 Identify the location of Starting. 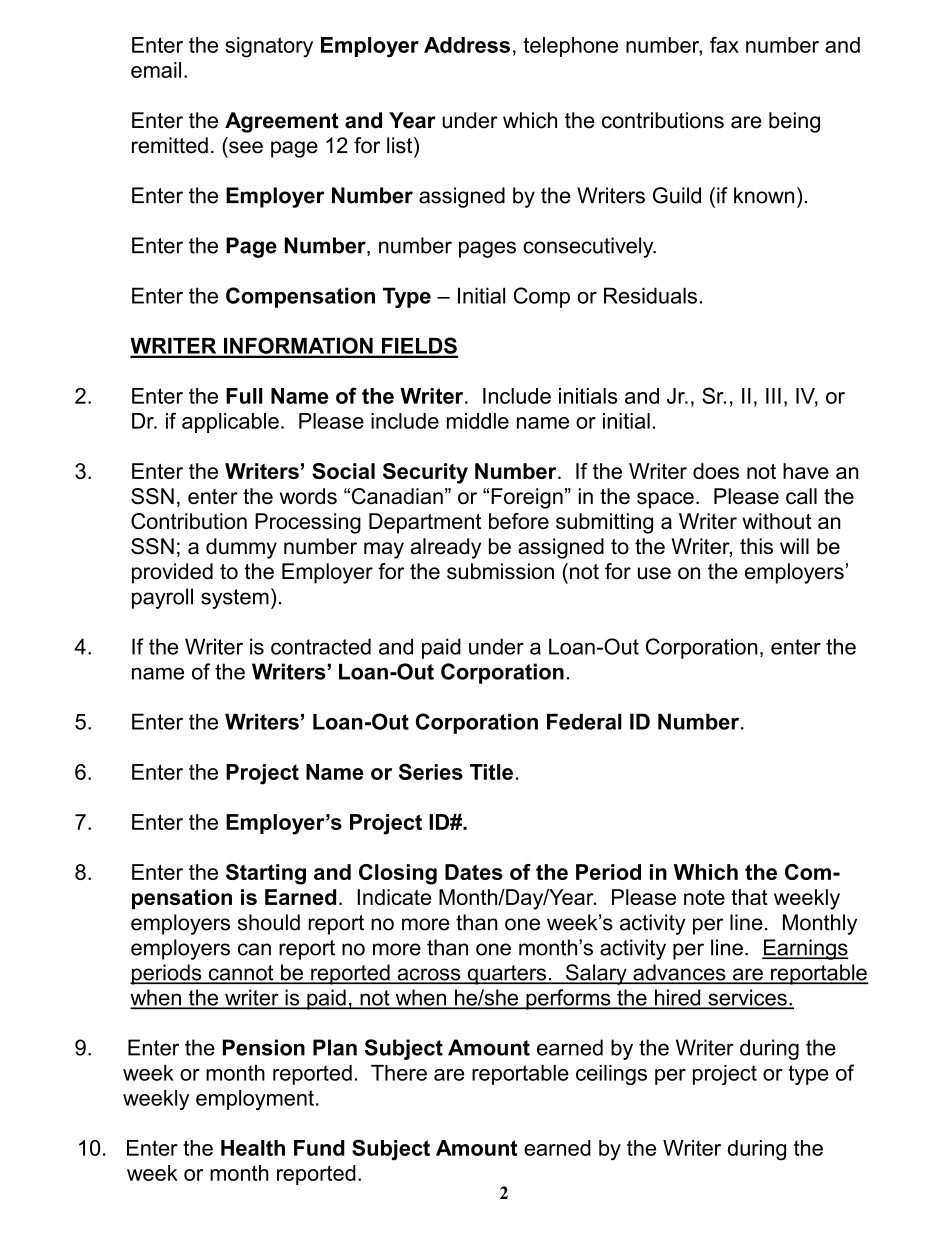
(266, 874).
